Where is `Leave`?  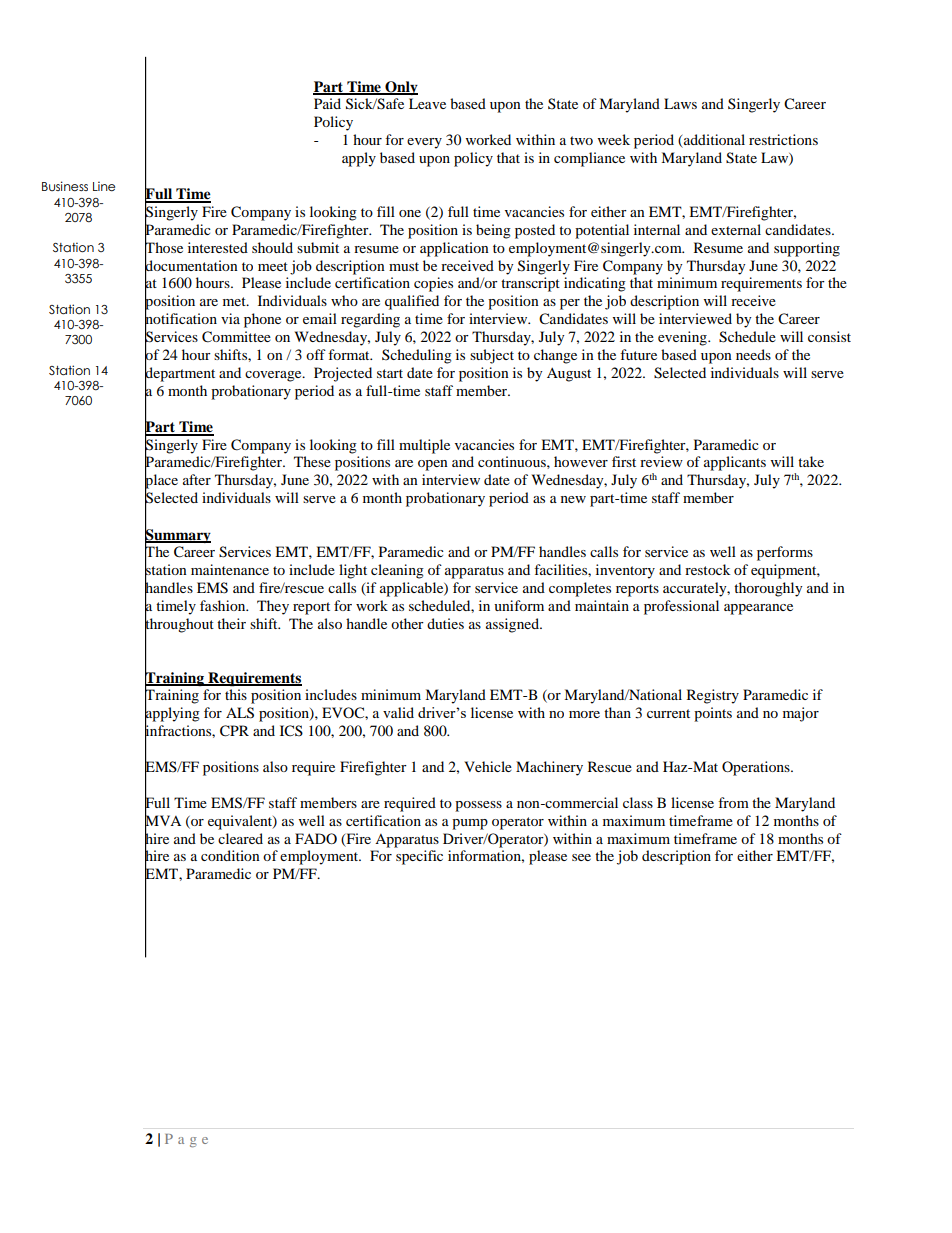 Leave is located at coordinates (427, 103).
